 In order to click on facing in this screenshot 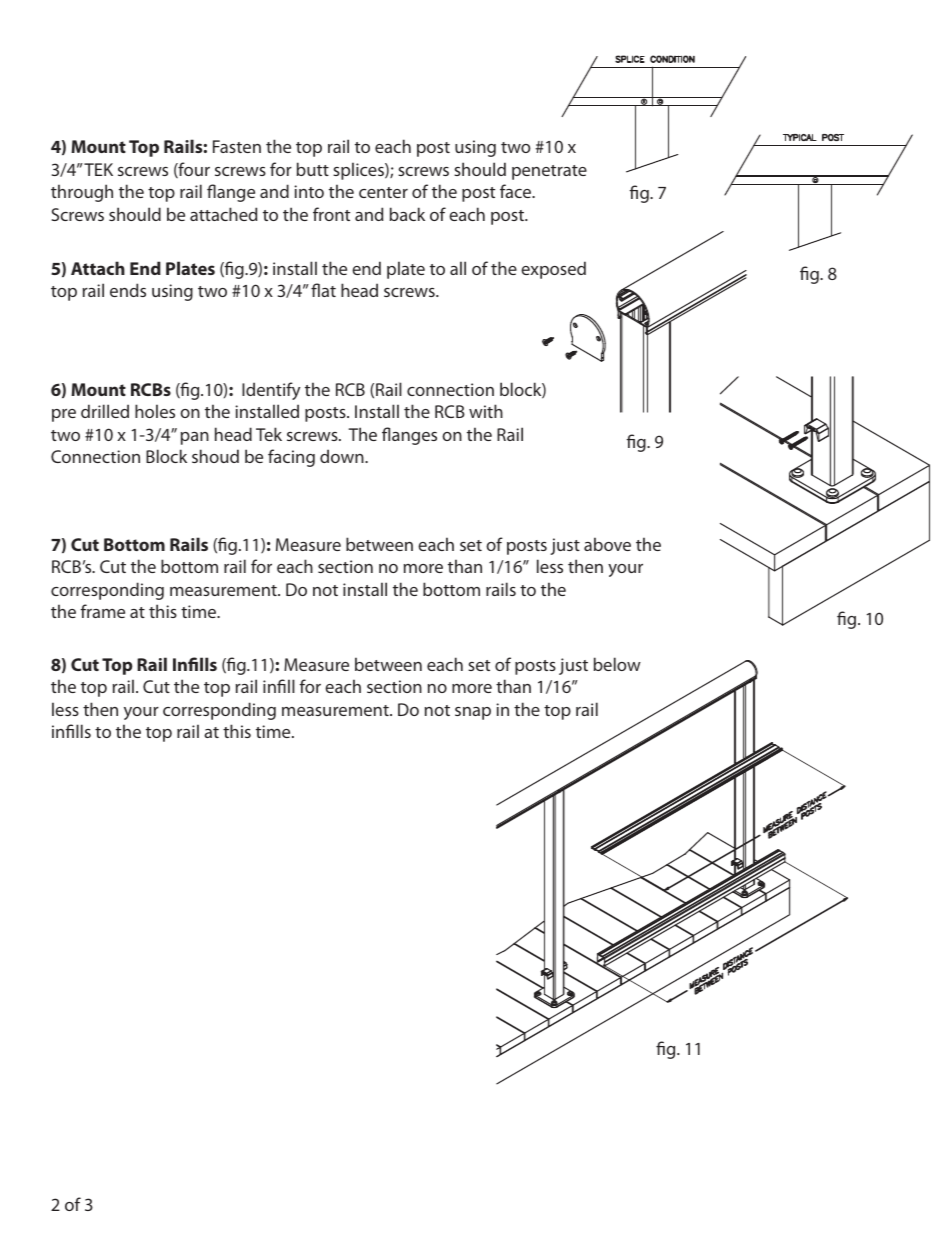, I will do `click(291, 458)`.
